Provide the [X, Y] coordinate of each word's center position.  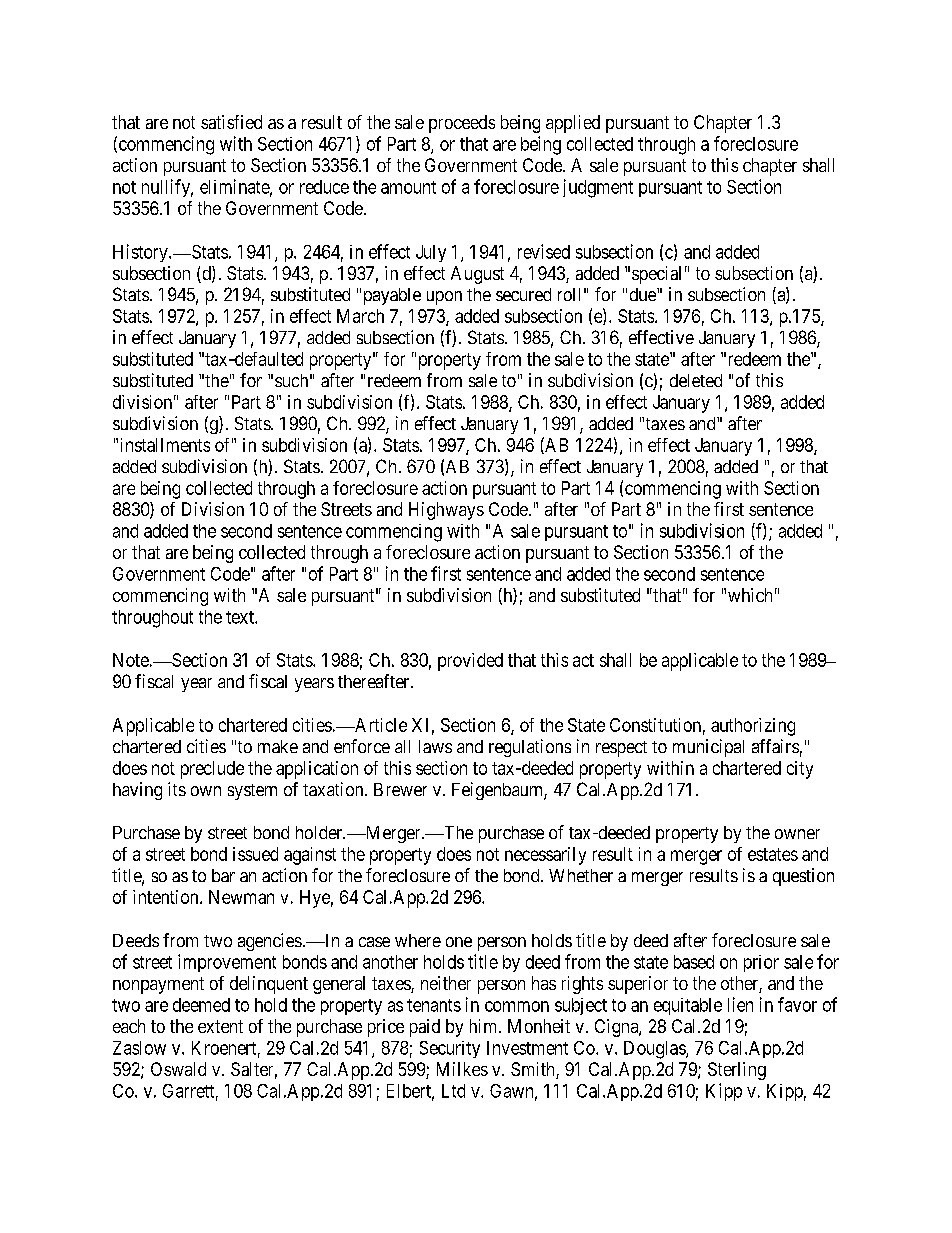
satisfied [231, 122]
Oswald [178, 1069]
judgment [598, 188]
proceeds [462, 124]
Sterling [737, 1071]
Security [450, 1049]
